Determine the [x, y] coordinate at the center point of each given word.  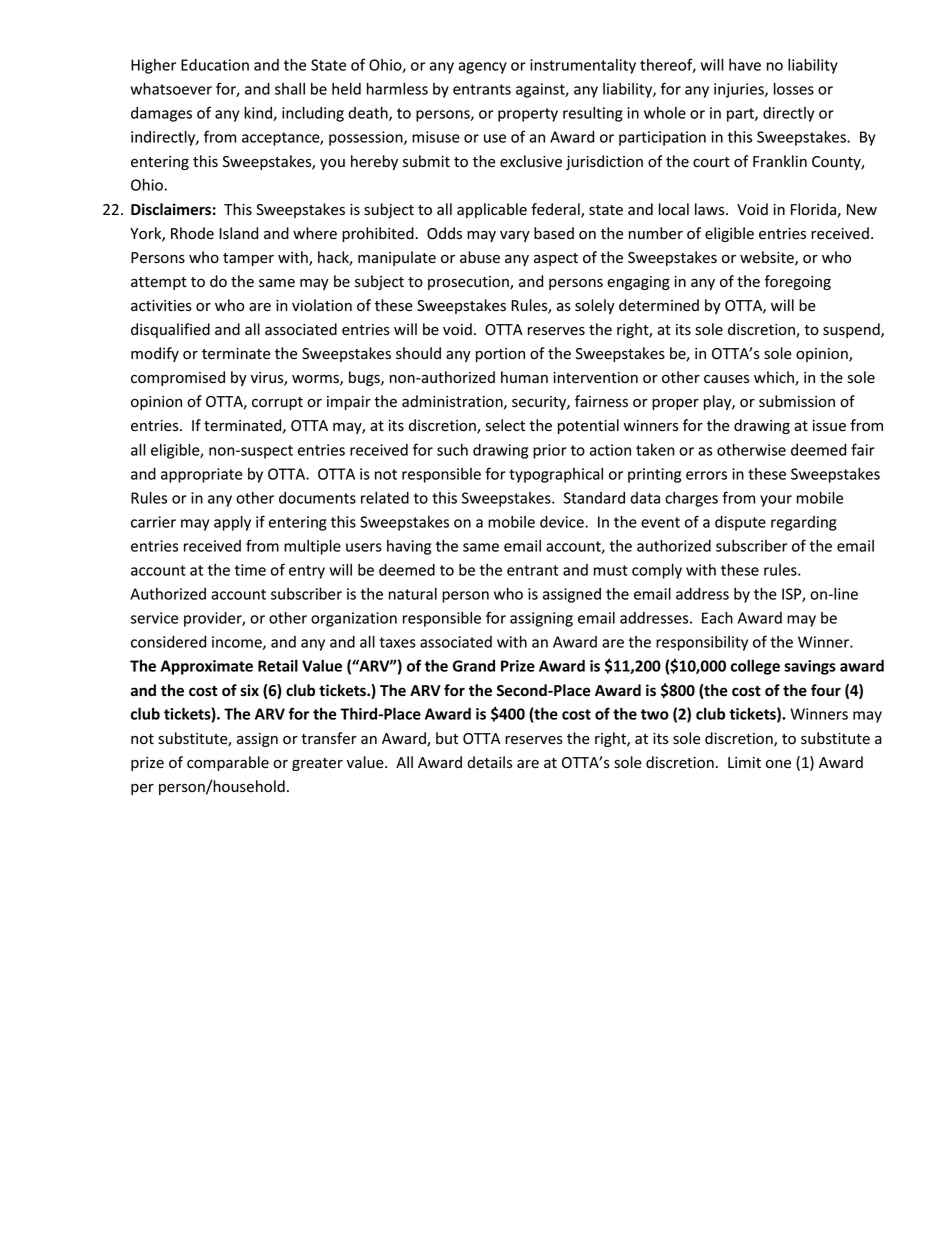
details [489, 762]
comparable [228, 763]
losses [794, 88]
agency [482, 68]
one [778, 764]
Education [215, 65]
